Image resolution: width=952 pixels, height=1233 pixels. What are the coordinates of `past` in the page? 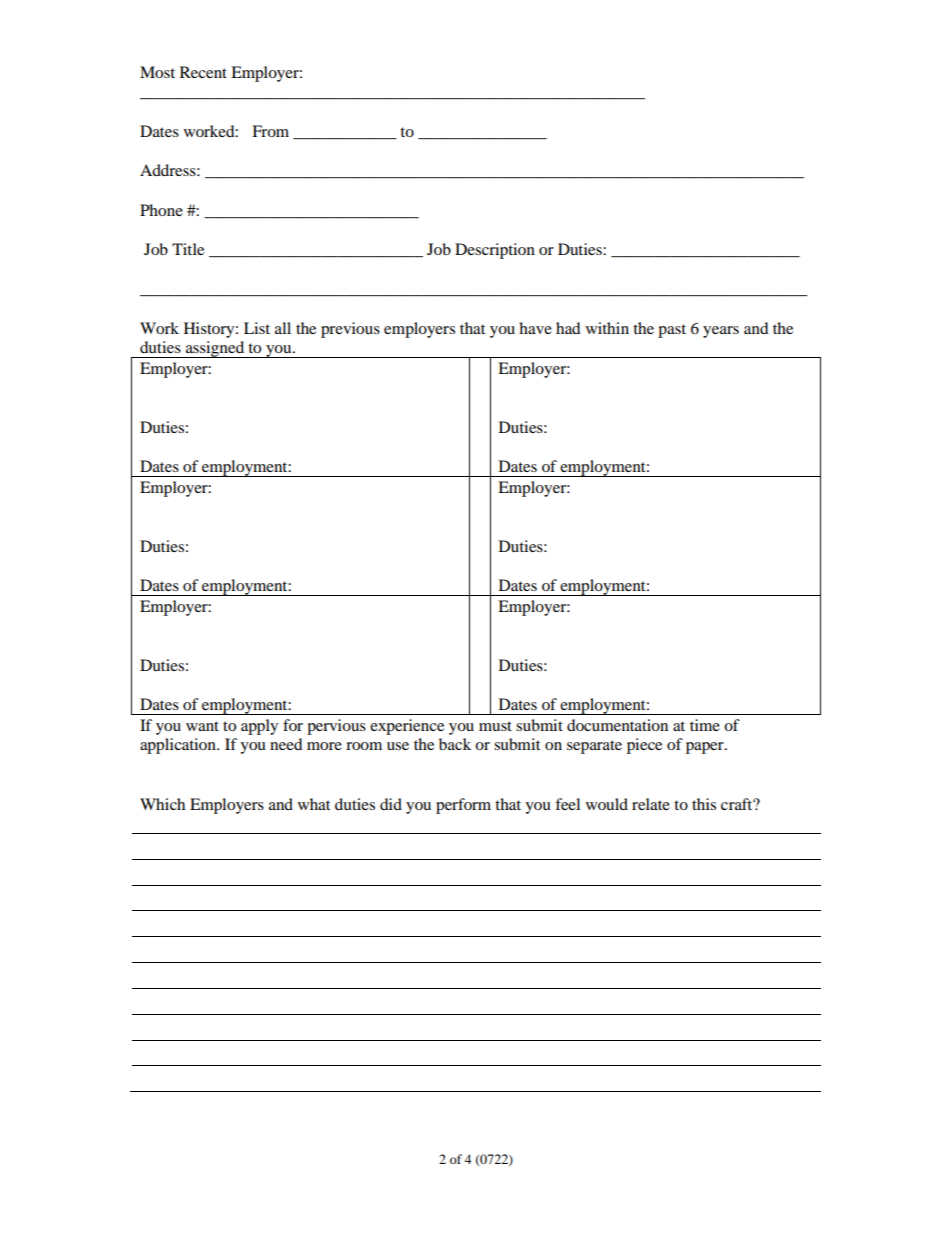 It's located at (672, 331).
